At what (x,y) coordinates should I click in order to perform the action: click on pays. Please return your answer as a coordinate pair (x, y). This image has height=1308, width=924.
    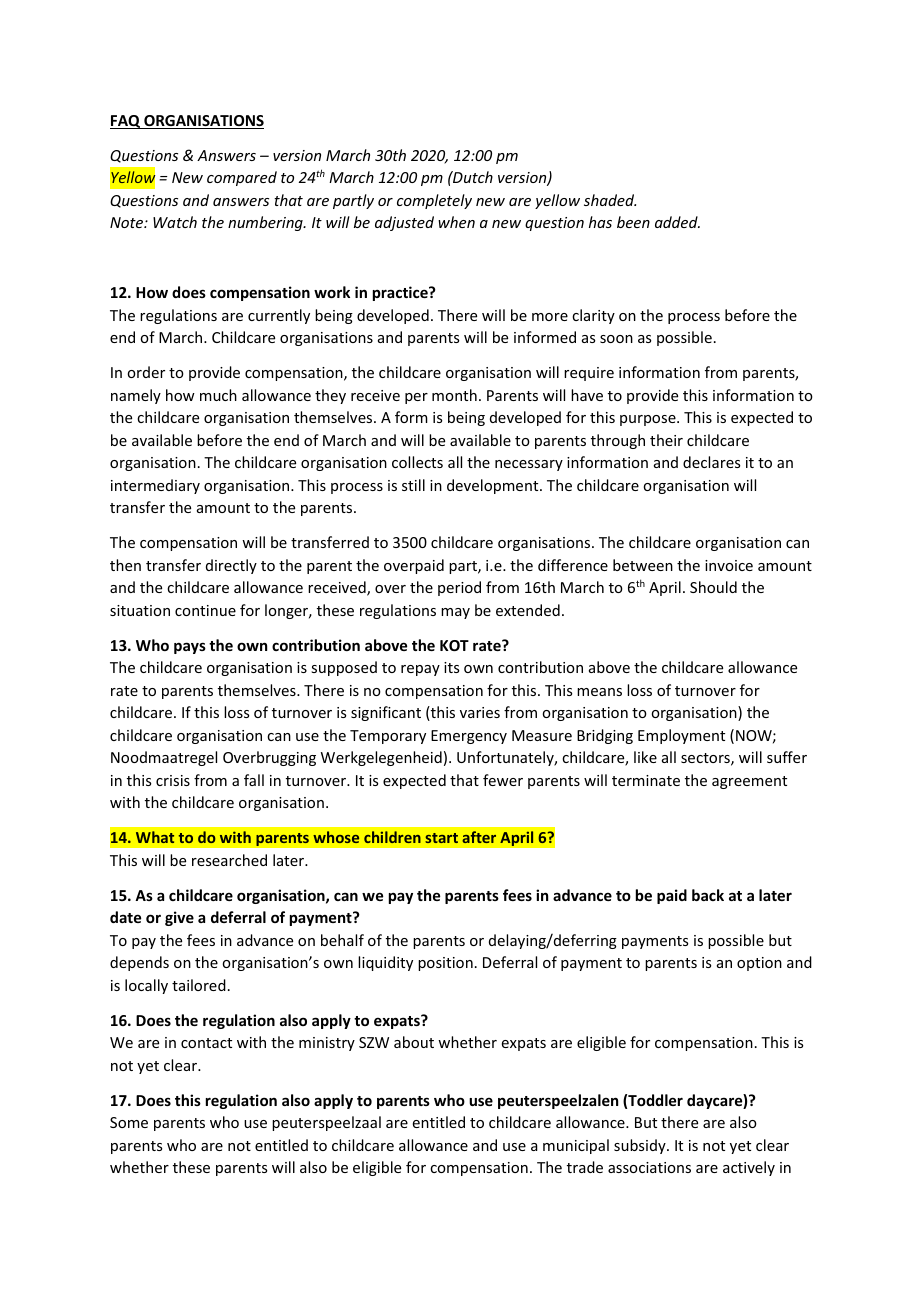
    Looking at the image, I should click on (190, 648).
